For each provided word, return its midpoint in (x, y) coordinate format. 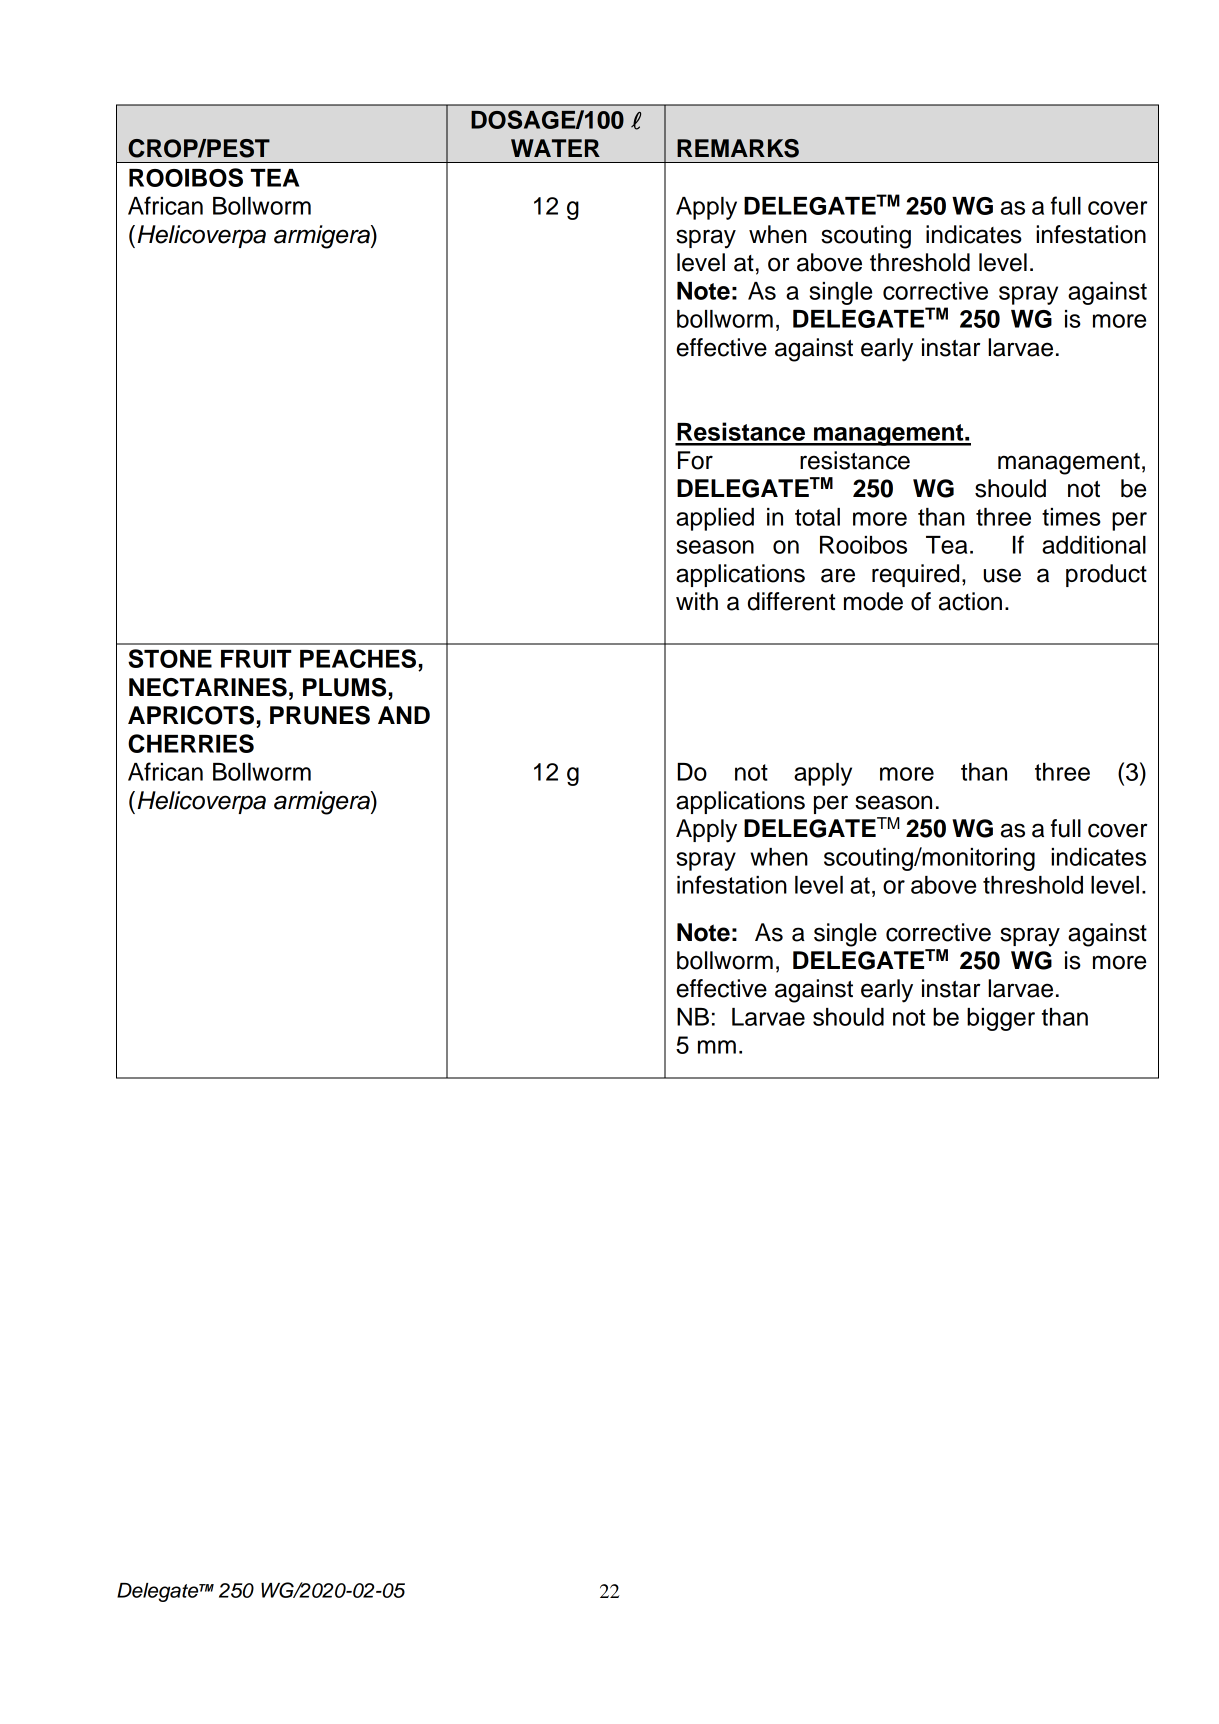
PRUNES (320, 715)
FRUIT (256, 659)
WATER (555, 148)
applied (715, 519)
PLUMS (344, 687)
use (1002, 575)
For (695, 460)
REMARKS (738, 148)
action (970, 601)
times (1071, 517)
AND (404, 715)
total (817, 517)
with (697, 601)
